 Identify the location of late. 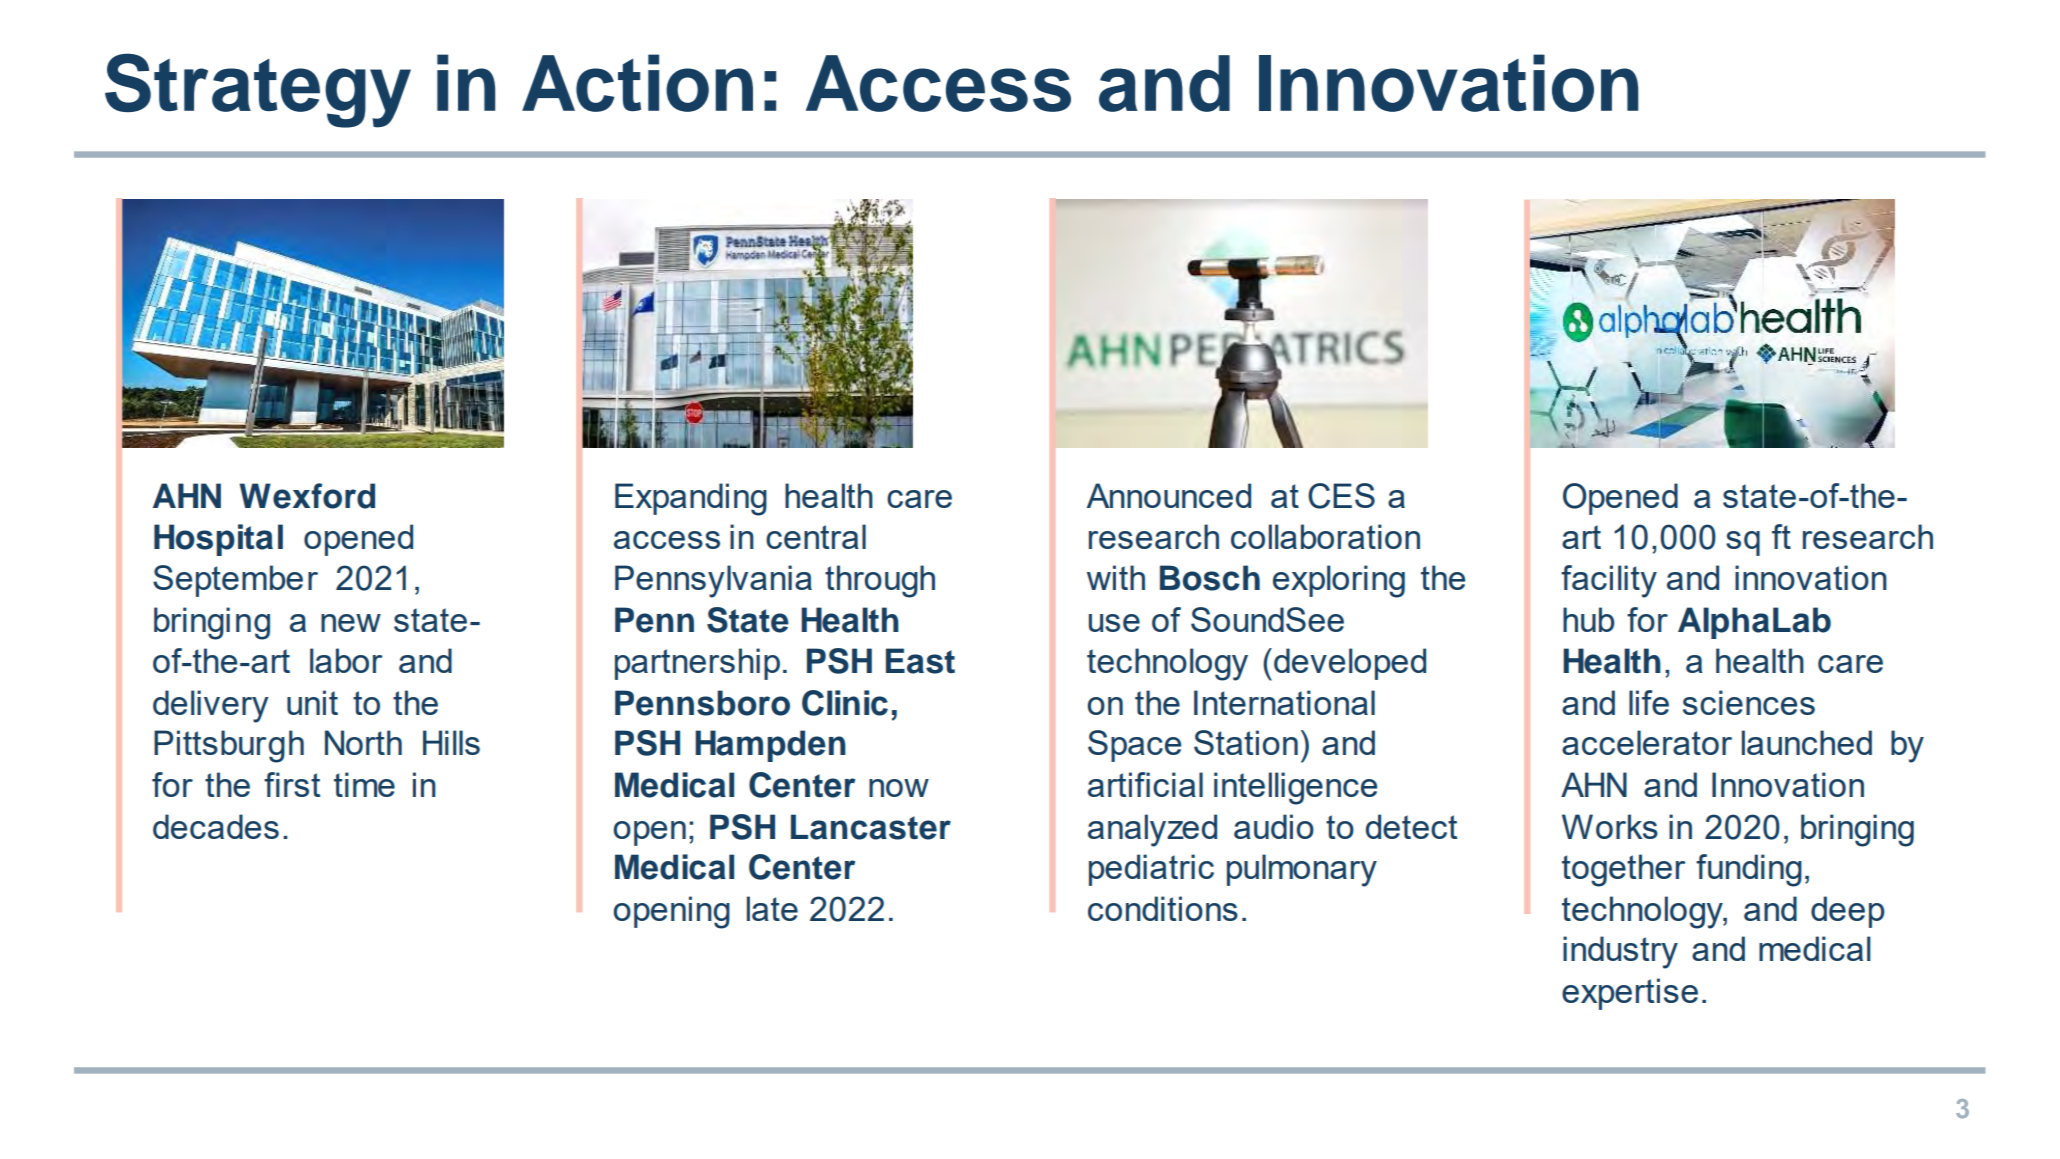
(772, 908).
